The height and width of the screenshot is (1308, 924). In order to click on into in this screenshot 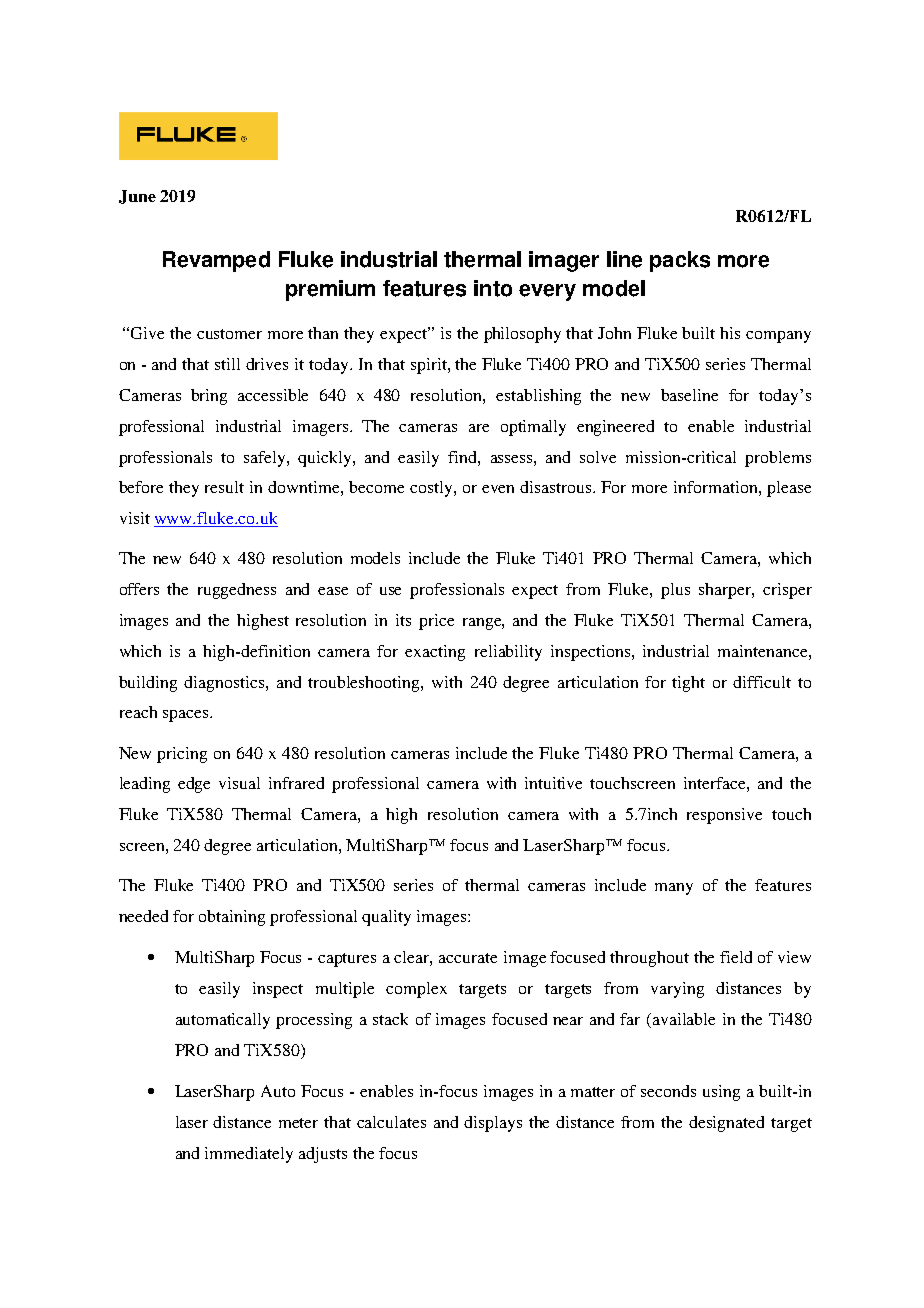, I will do `click(493, 288)`.
